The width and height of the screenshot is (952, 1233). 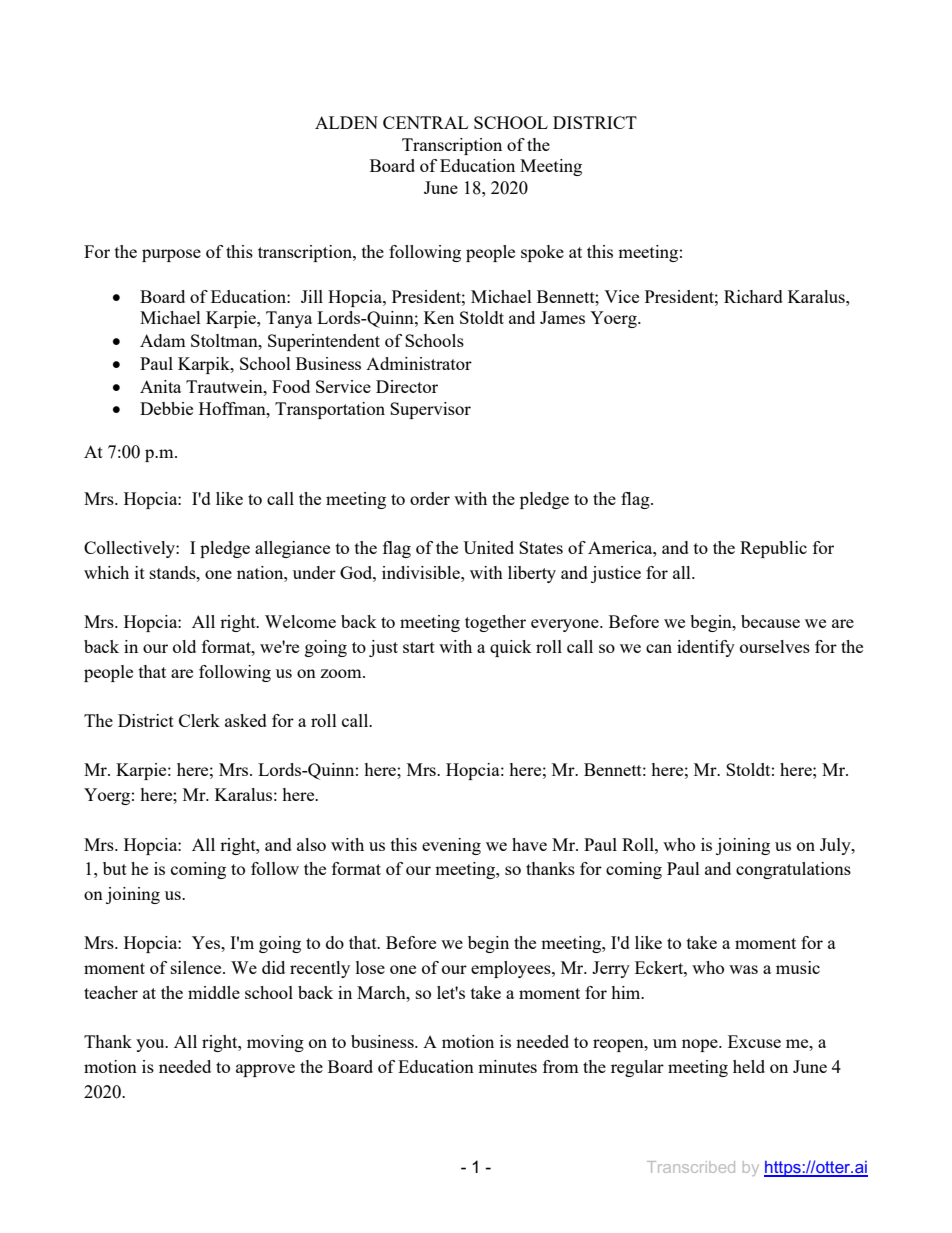 What do you see at coordinates (507, 1066) in the screenshot?
I see `minutes` at bounding box center [507, 1066].
